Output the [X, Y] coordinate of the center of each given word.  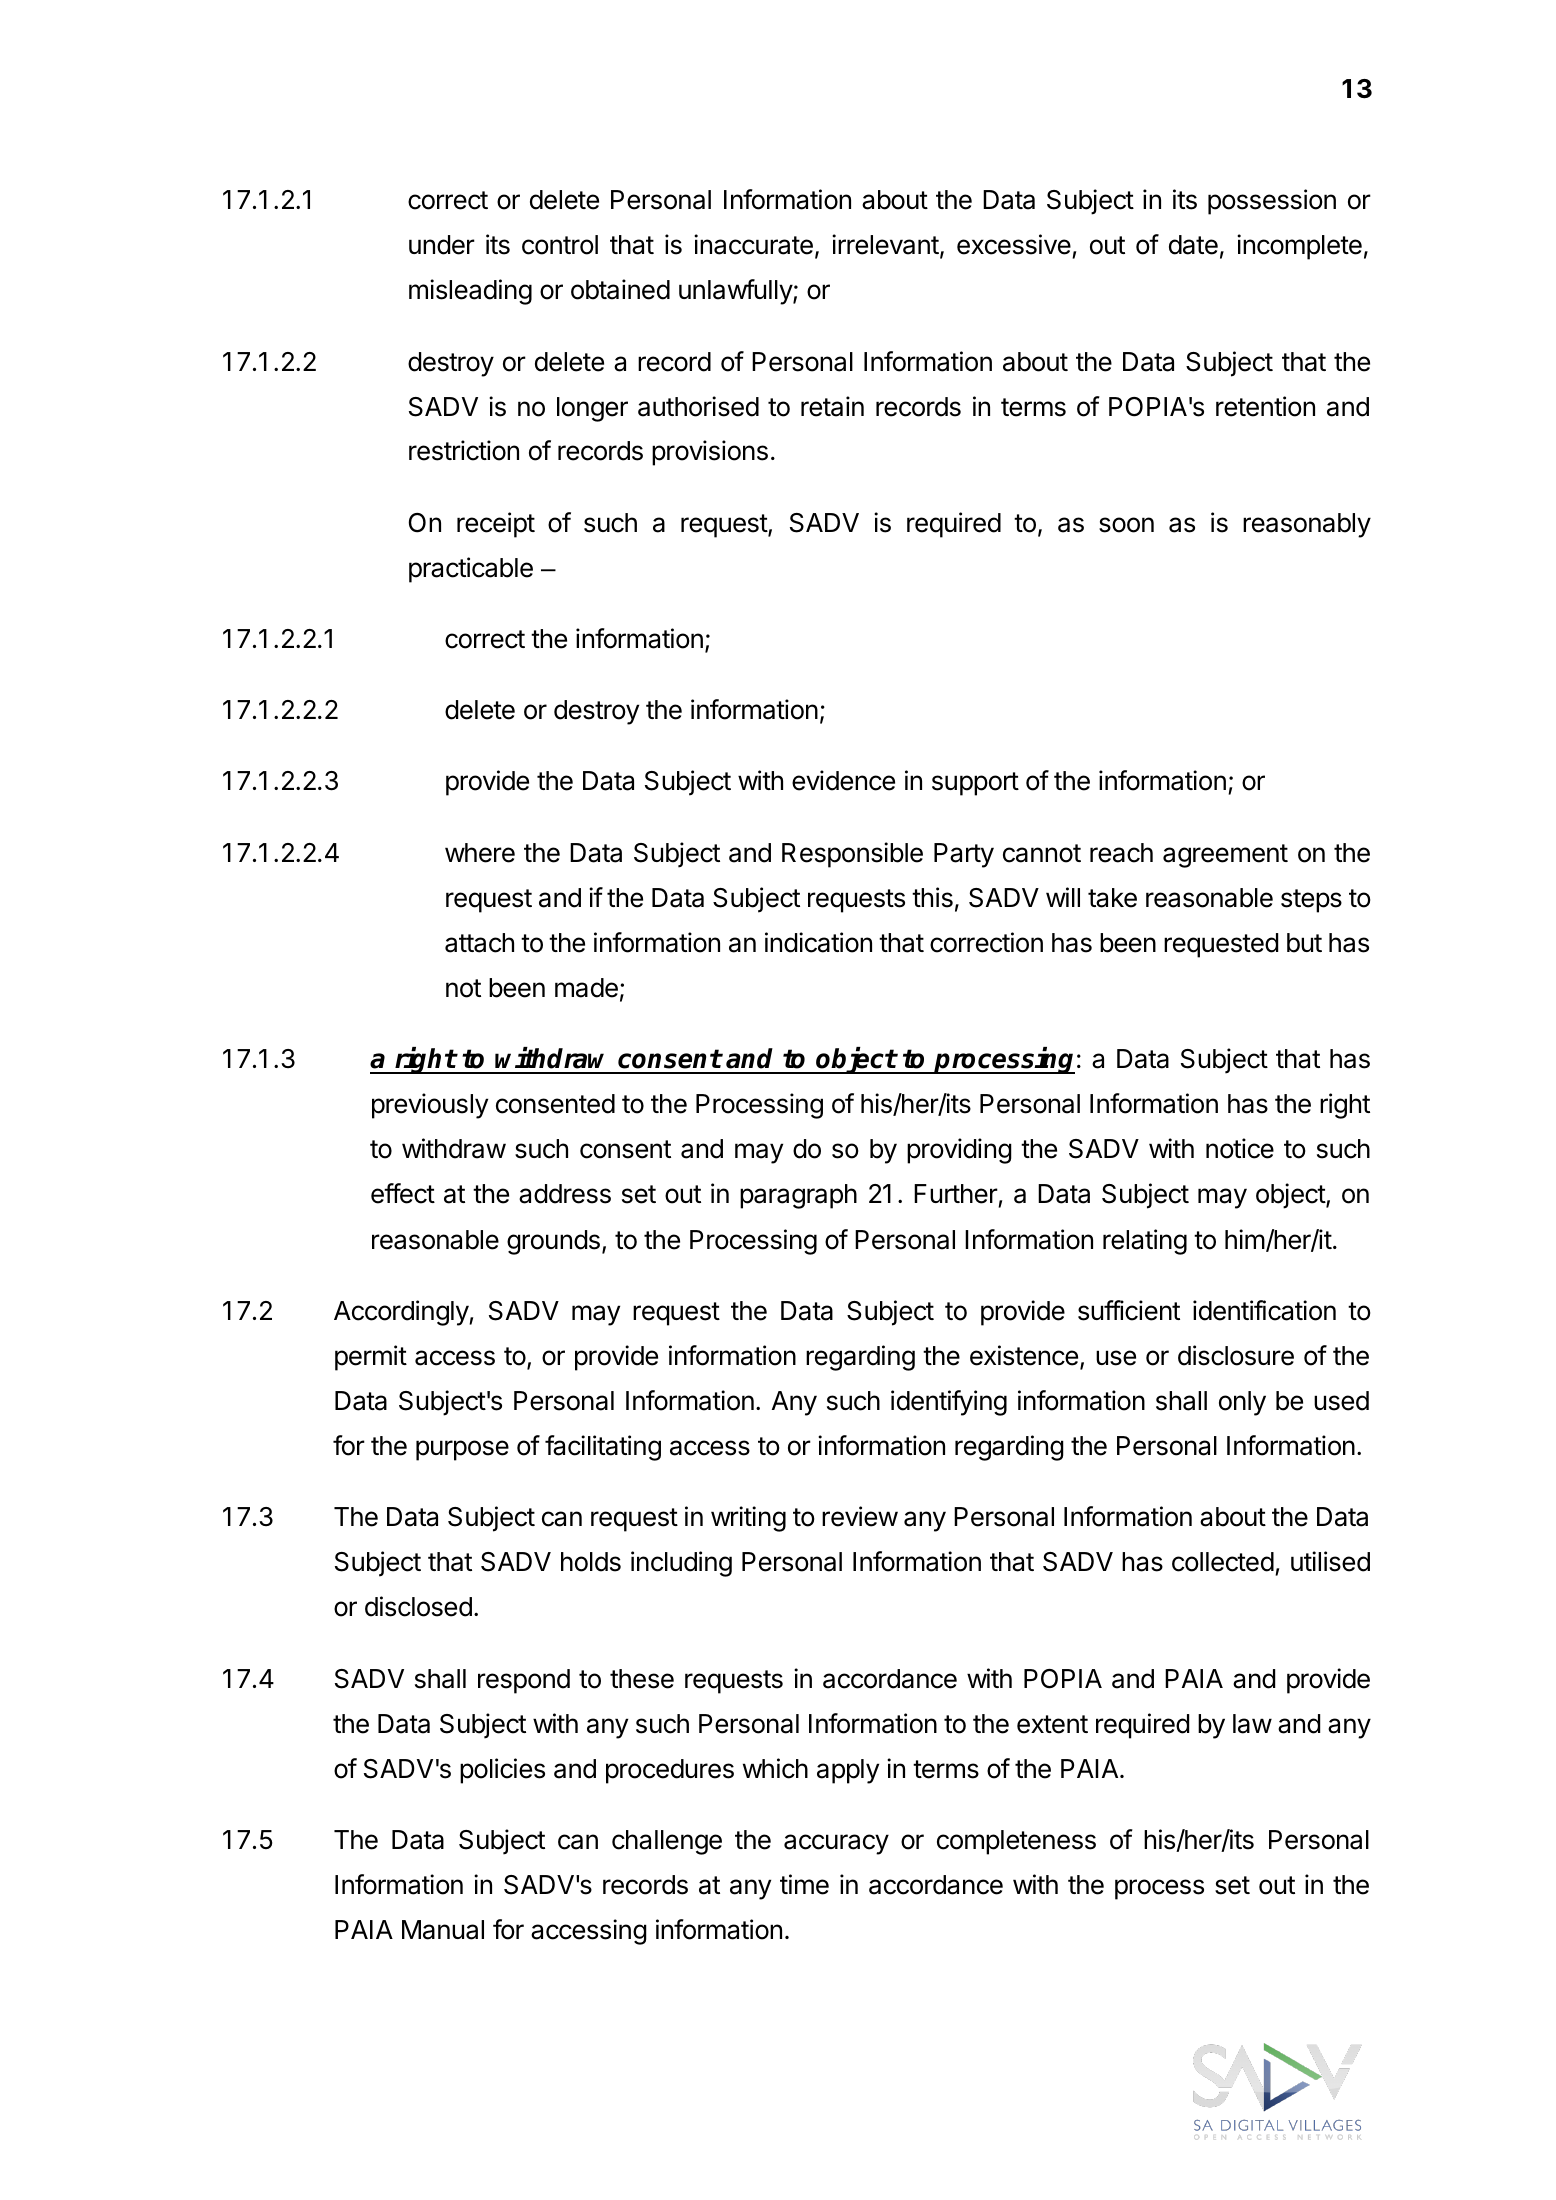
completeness [1016, 1842]
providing [959, 1151]
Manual [443, 1930]
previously [430, 1106]
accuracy [836, 1844]
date [1193, 245]
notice [1240, 1148]
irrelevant [885, 244]
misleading [470, 292]
